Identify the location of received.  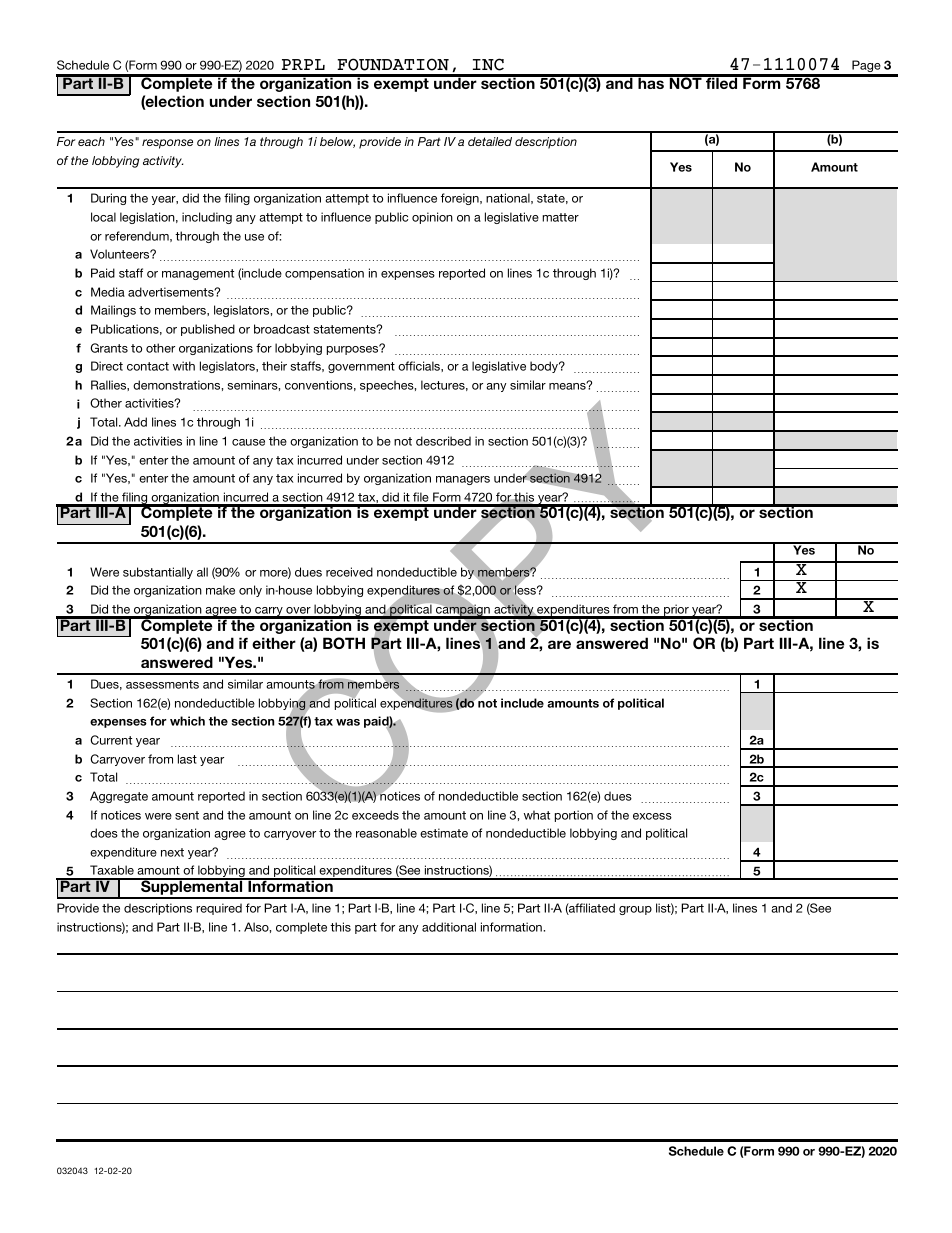
(349, 572).
